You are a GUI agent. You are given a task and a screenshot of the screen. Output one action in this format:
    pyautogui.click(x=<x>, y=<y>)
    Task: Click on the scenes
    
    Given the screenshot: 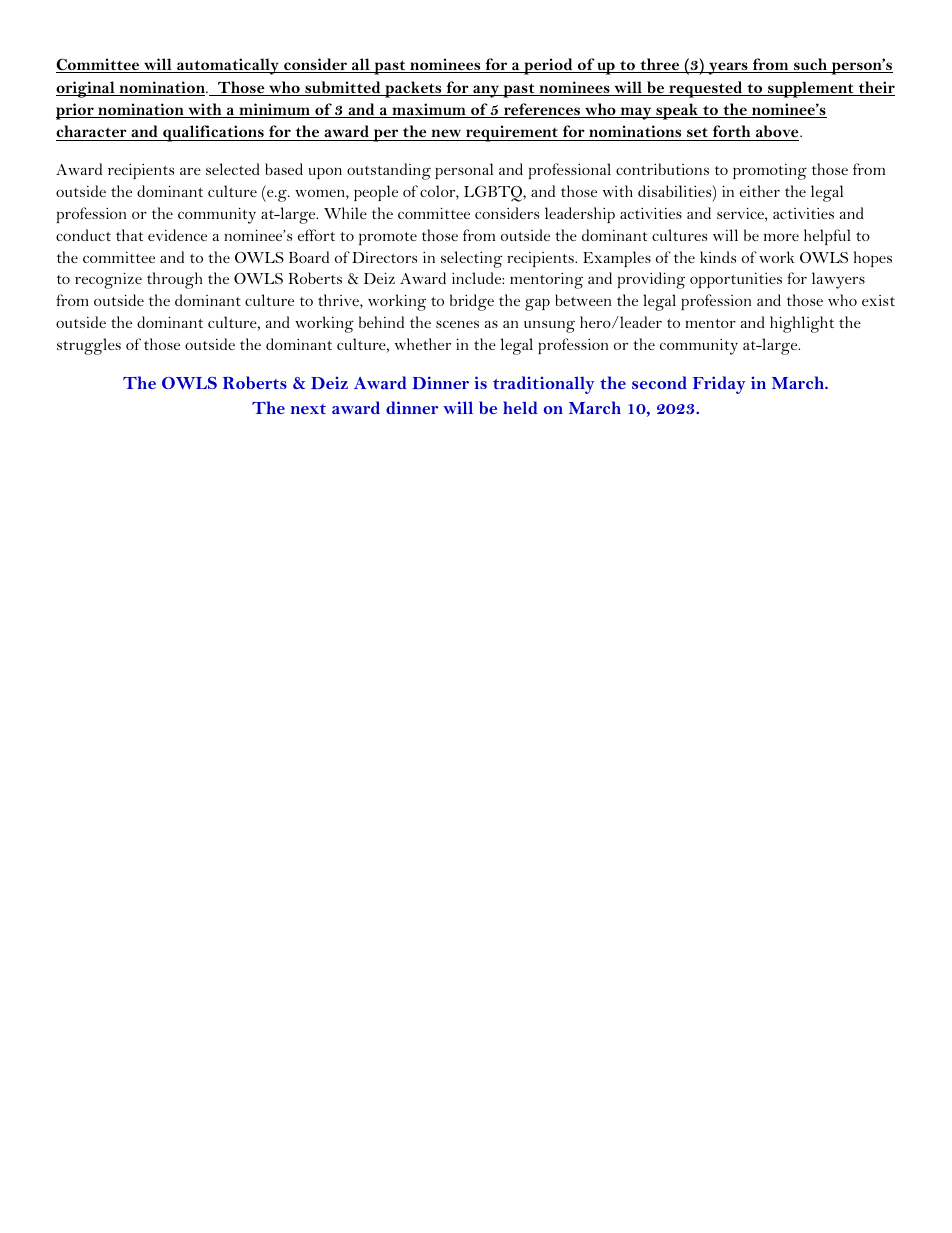 What is the action you would take?
    pyautogui.click(x=457, y=324)
